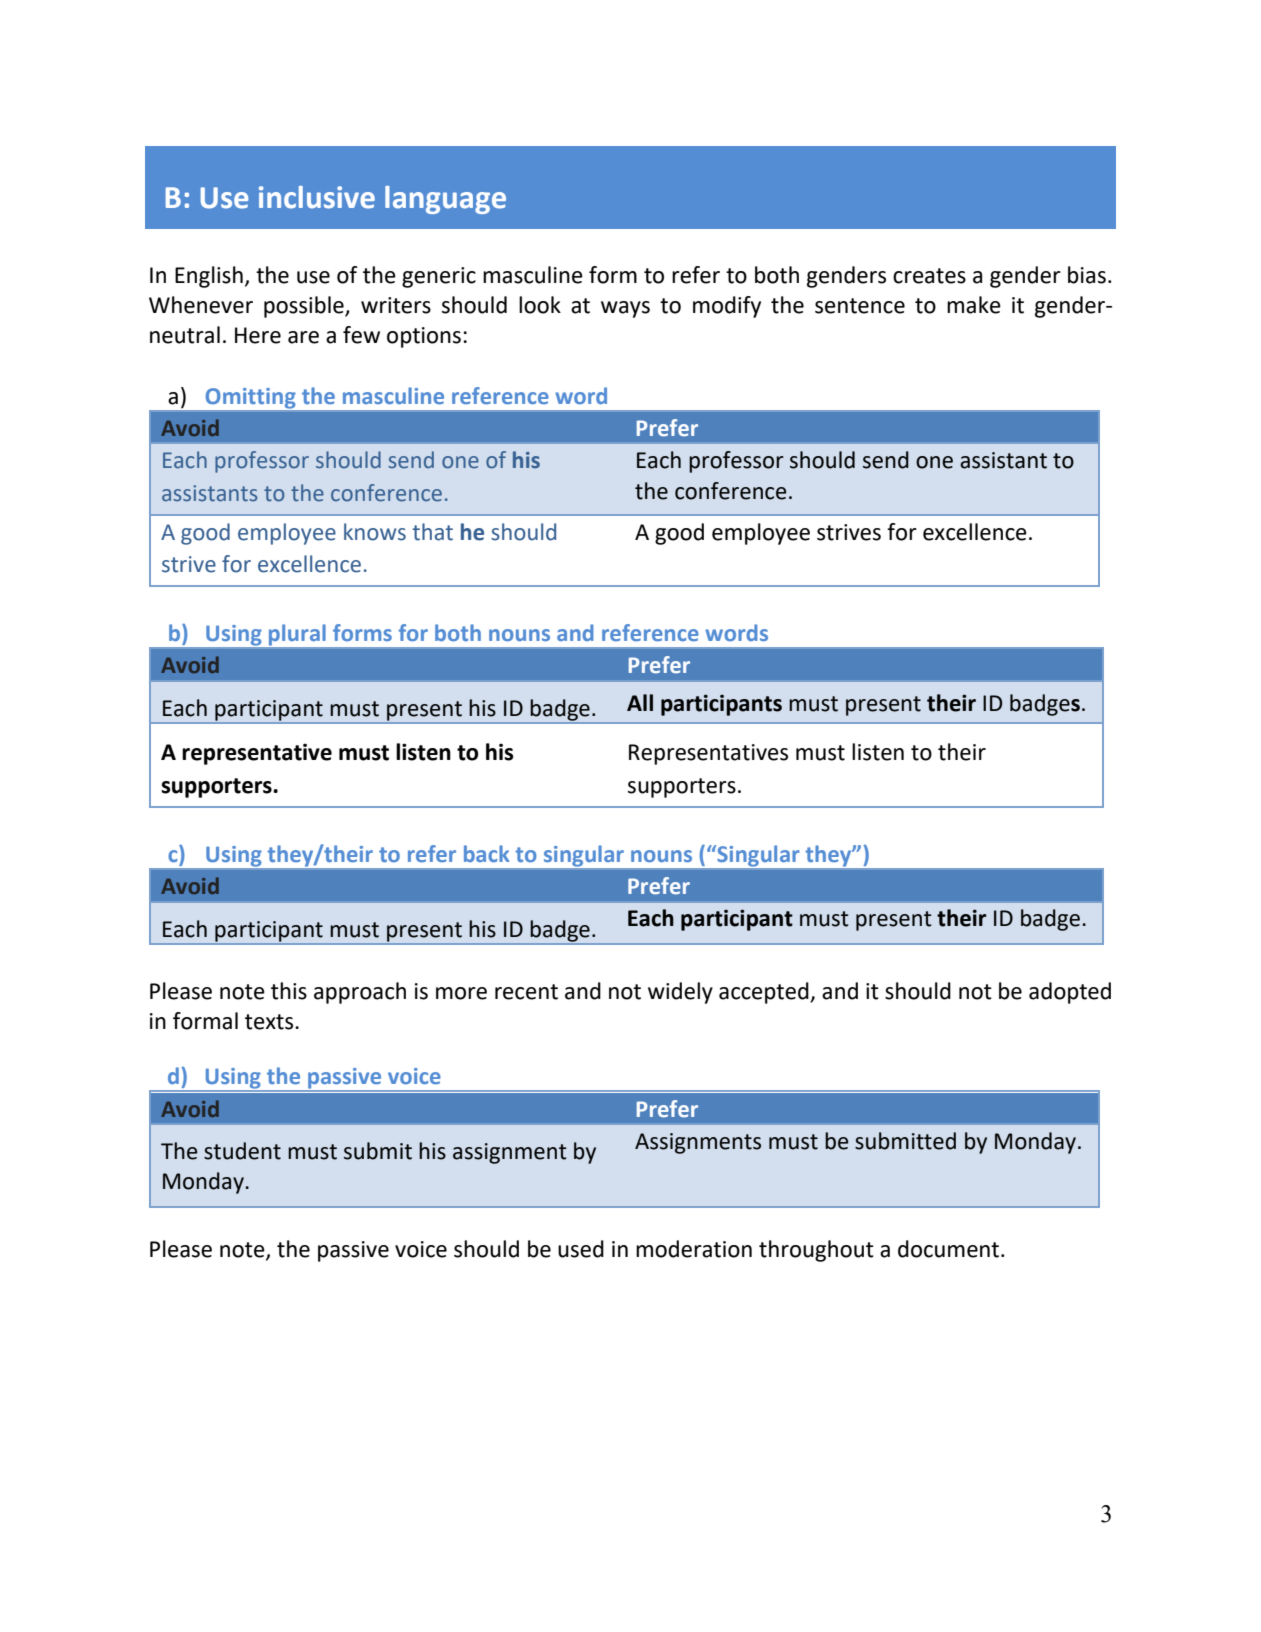  I want to click on modify, so click(727, 307).
